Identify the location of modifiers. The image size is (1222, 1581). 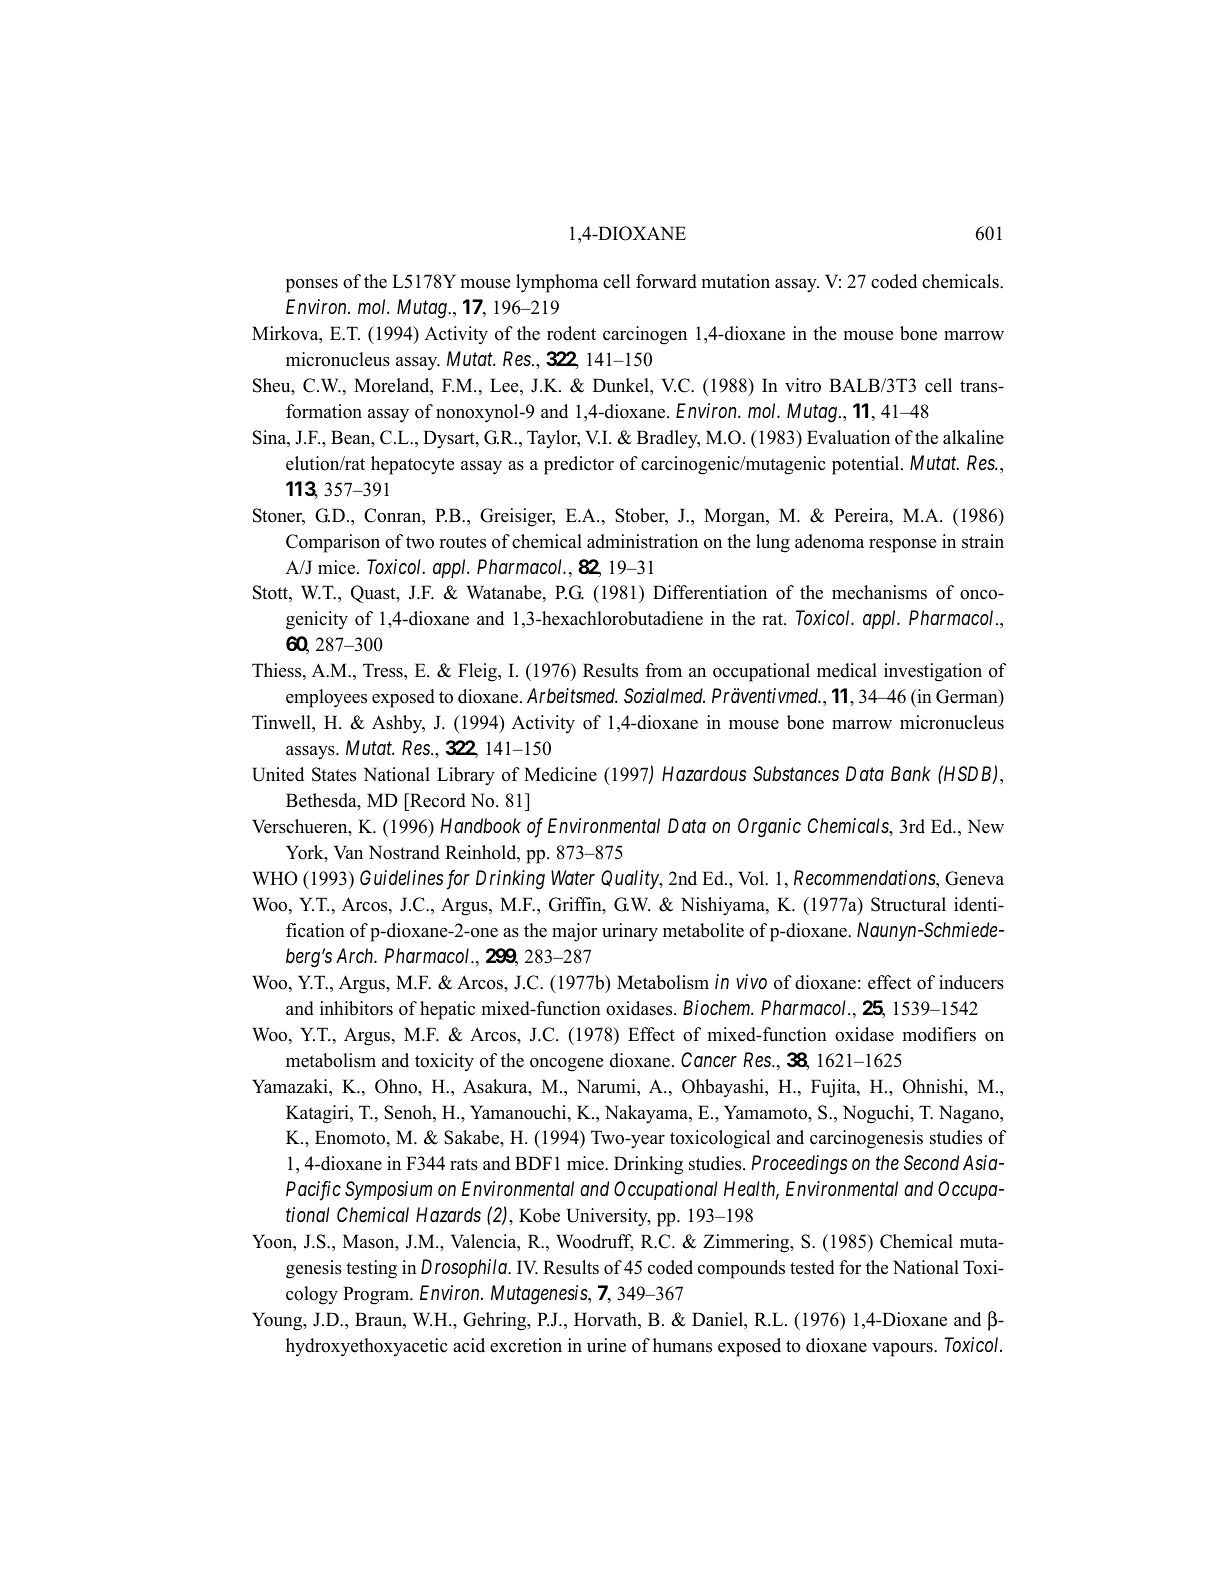
(939, 1034).
